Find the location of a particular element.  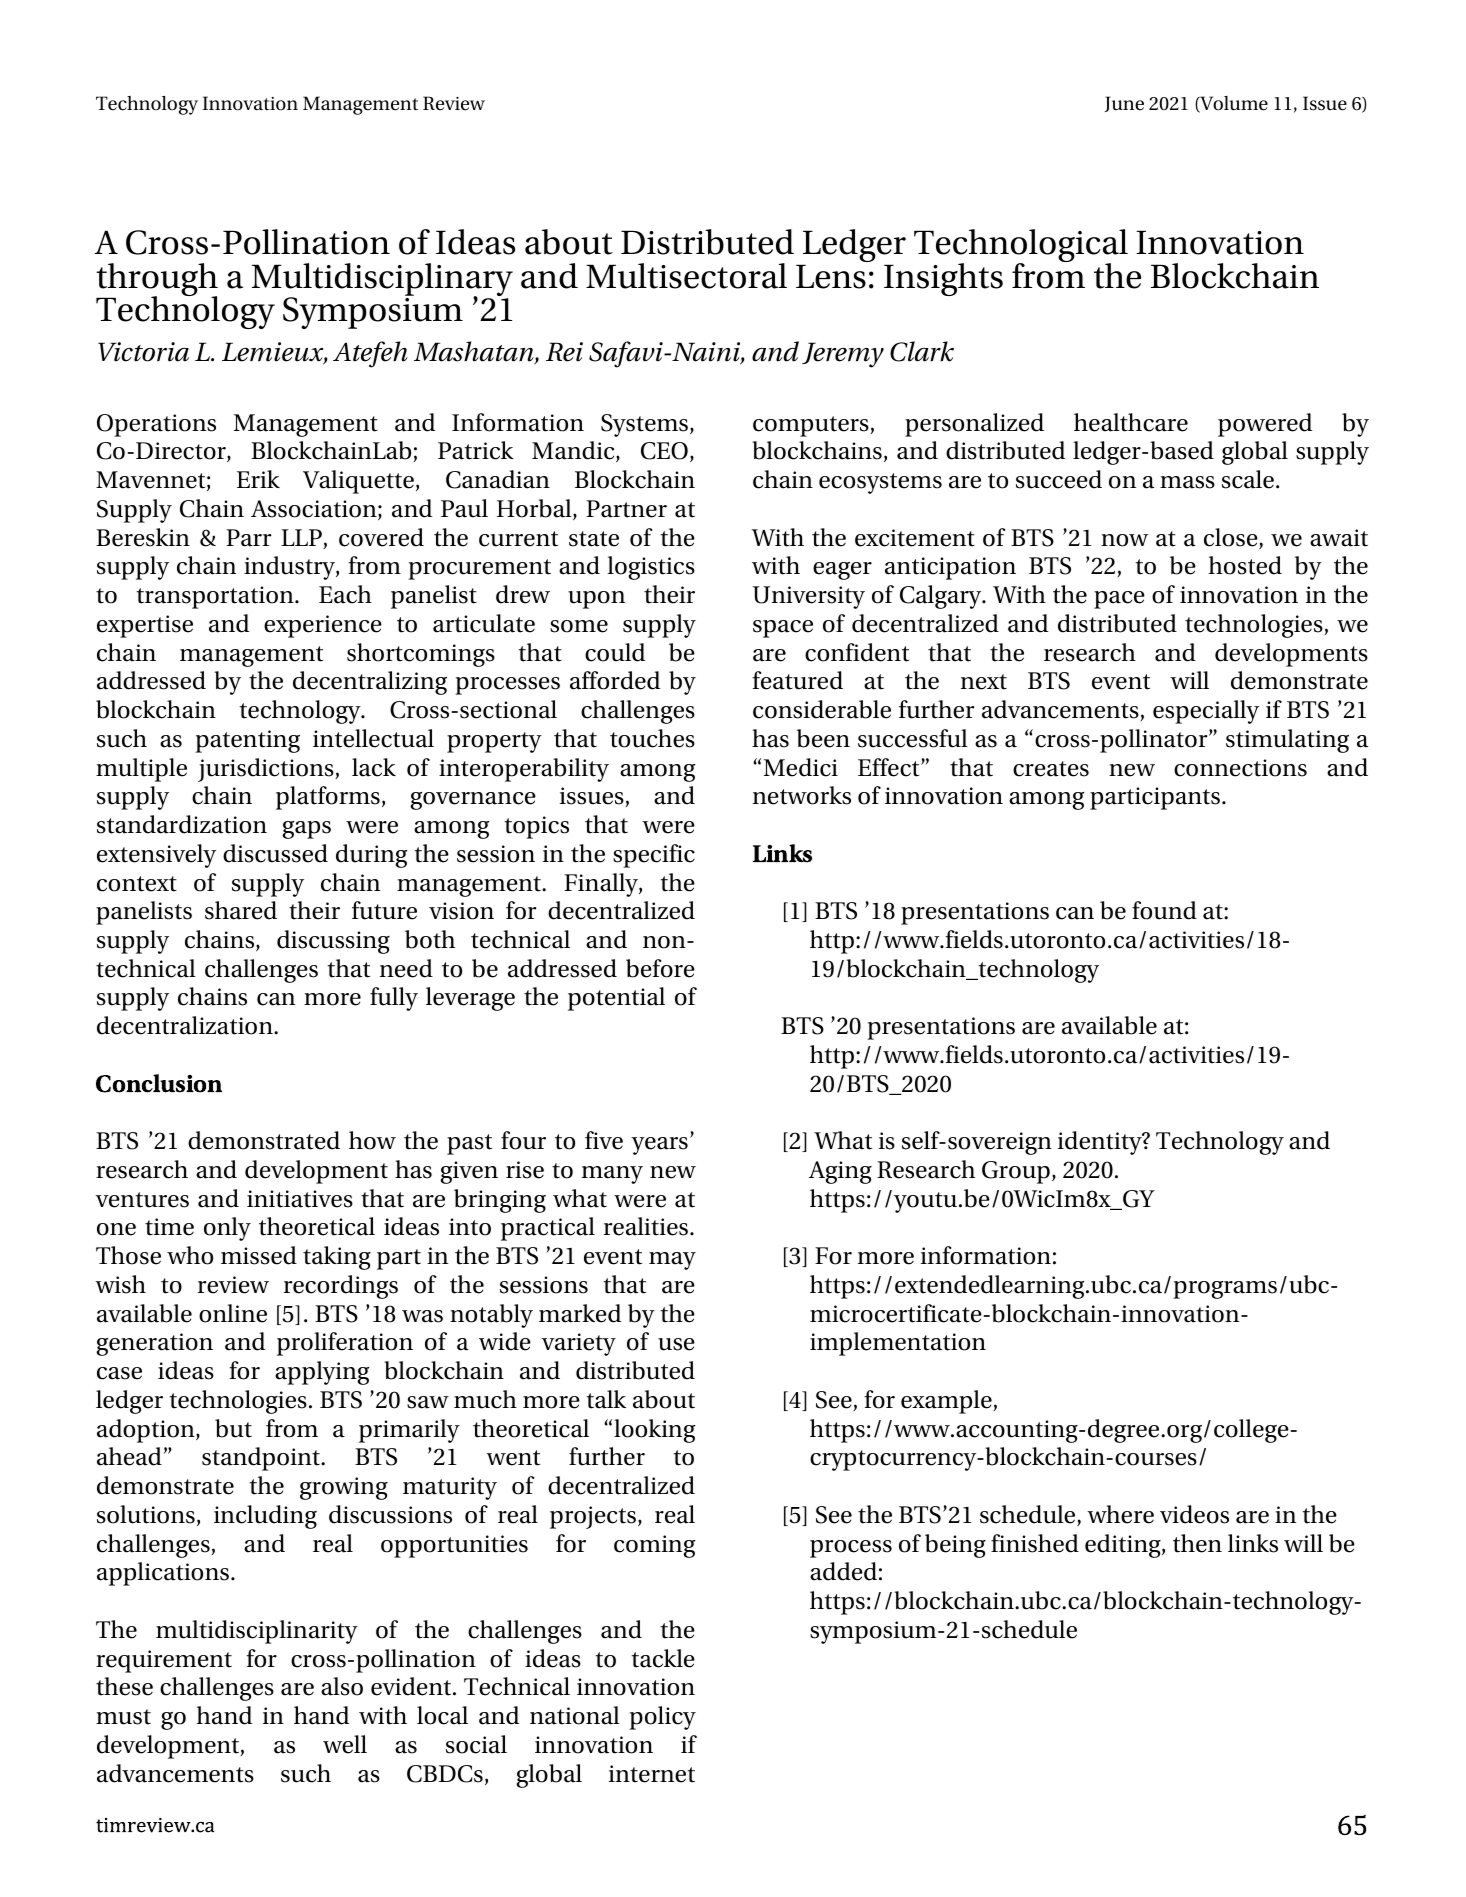

found is located at coordinates (1164, 910).
